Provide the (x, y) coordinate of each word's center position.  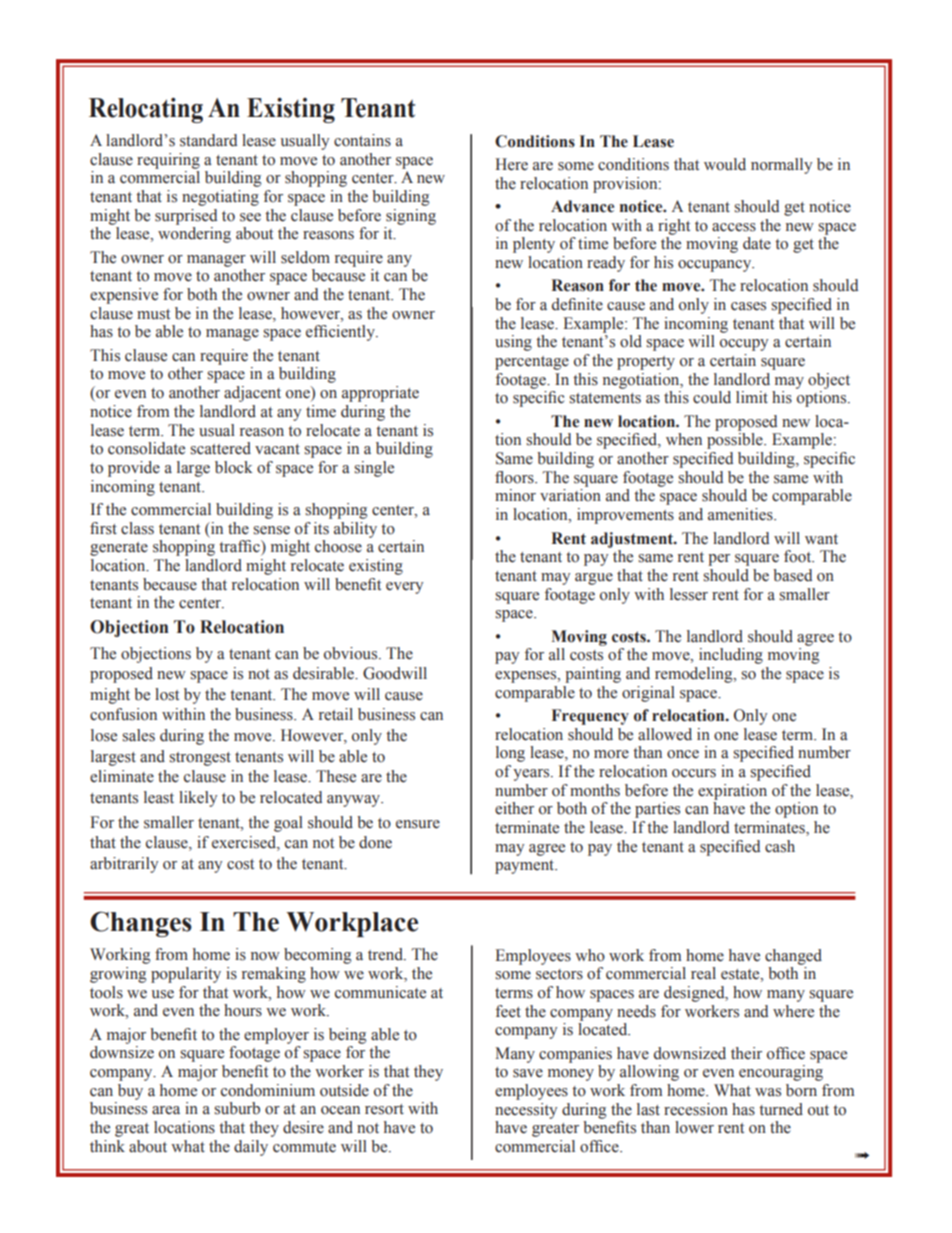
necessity (526, 1111)
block (234, 467)
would (725, 164)
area (166, 1110)
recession (696, 1109)
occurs (694, 773)
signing (411, 217)
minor (515, 495)
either (514, 808)
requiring (168, 161)
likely (198, 799)
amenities (741, 514)
